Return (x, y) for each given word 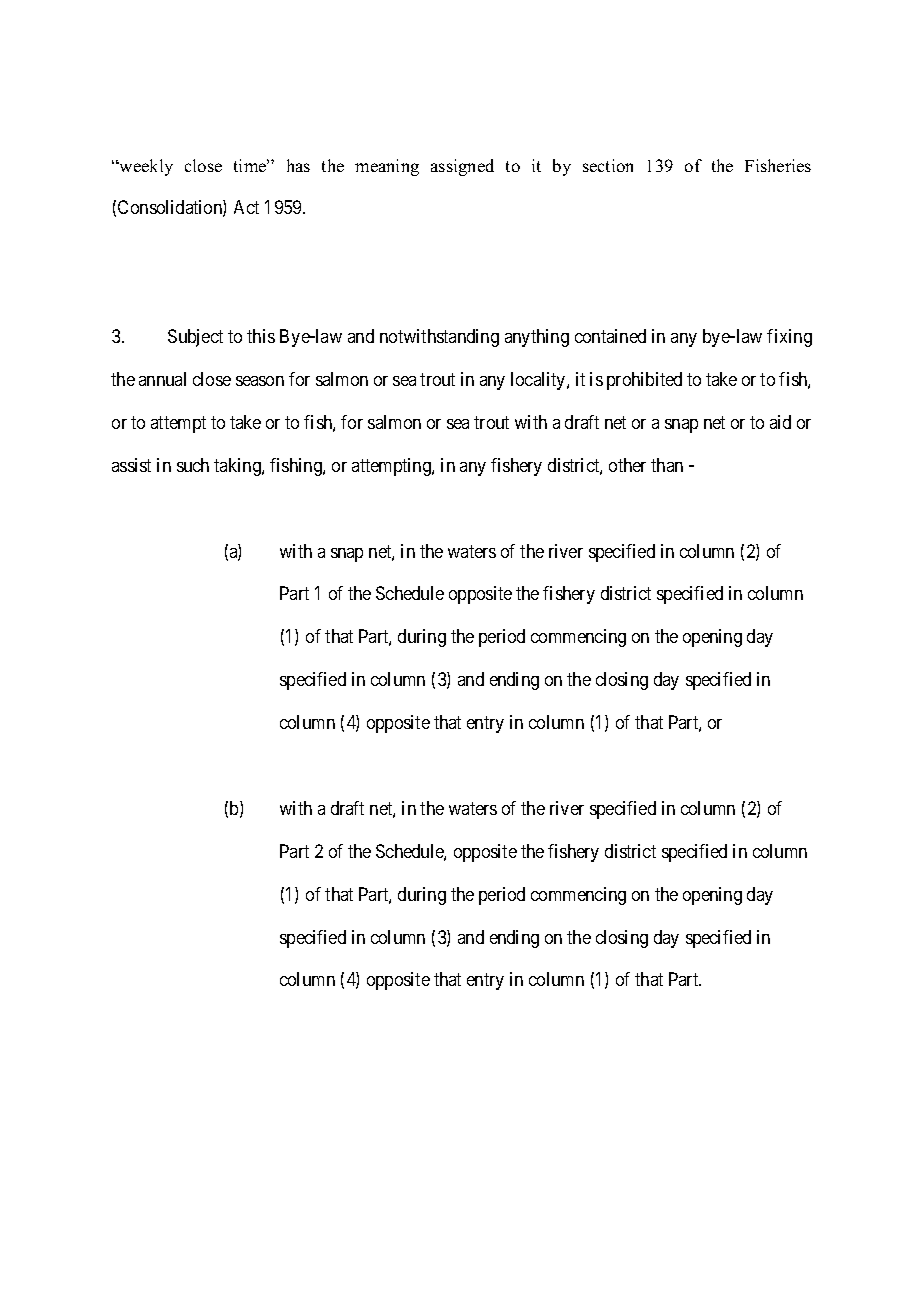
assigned (462, 167)
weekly (145, 167)
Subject (195, 338)
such (193, 465)
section (608, 165)
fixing (789, 338)
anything (537, 338)
